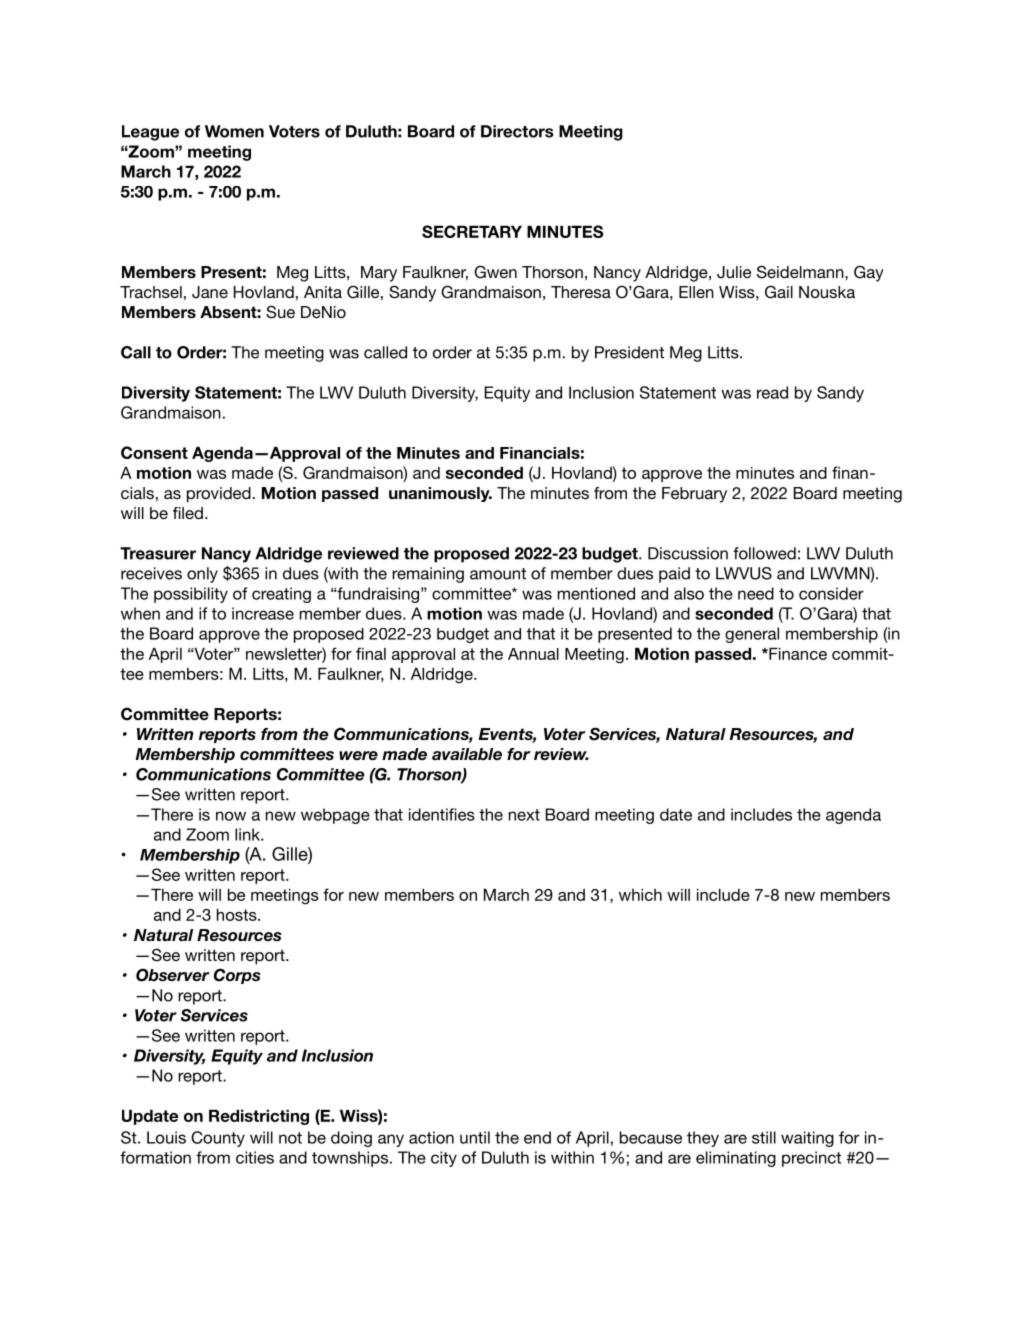 The width and height of the page is (1025, 1326). What do you see at coordinates (498, 574) in the page?
I see `amount` at bounding box center [498, 574].
